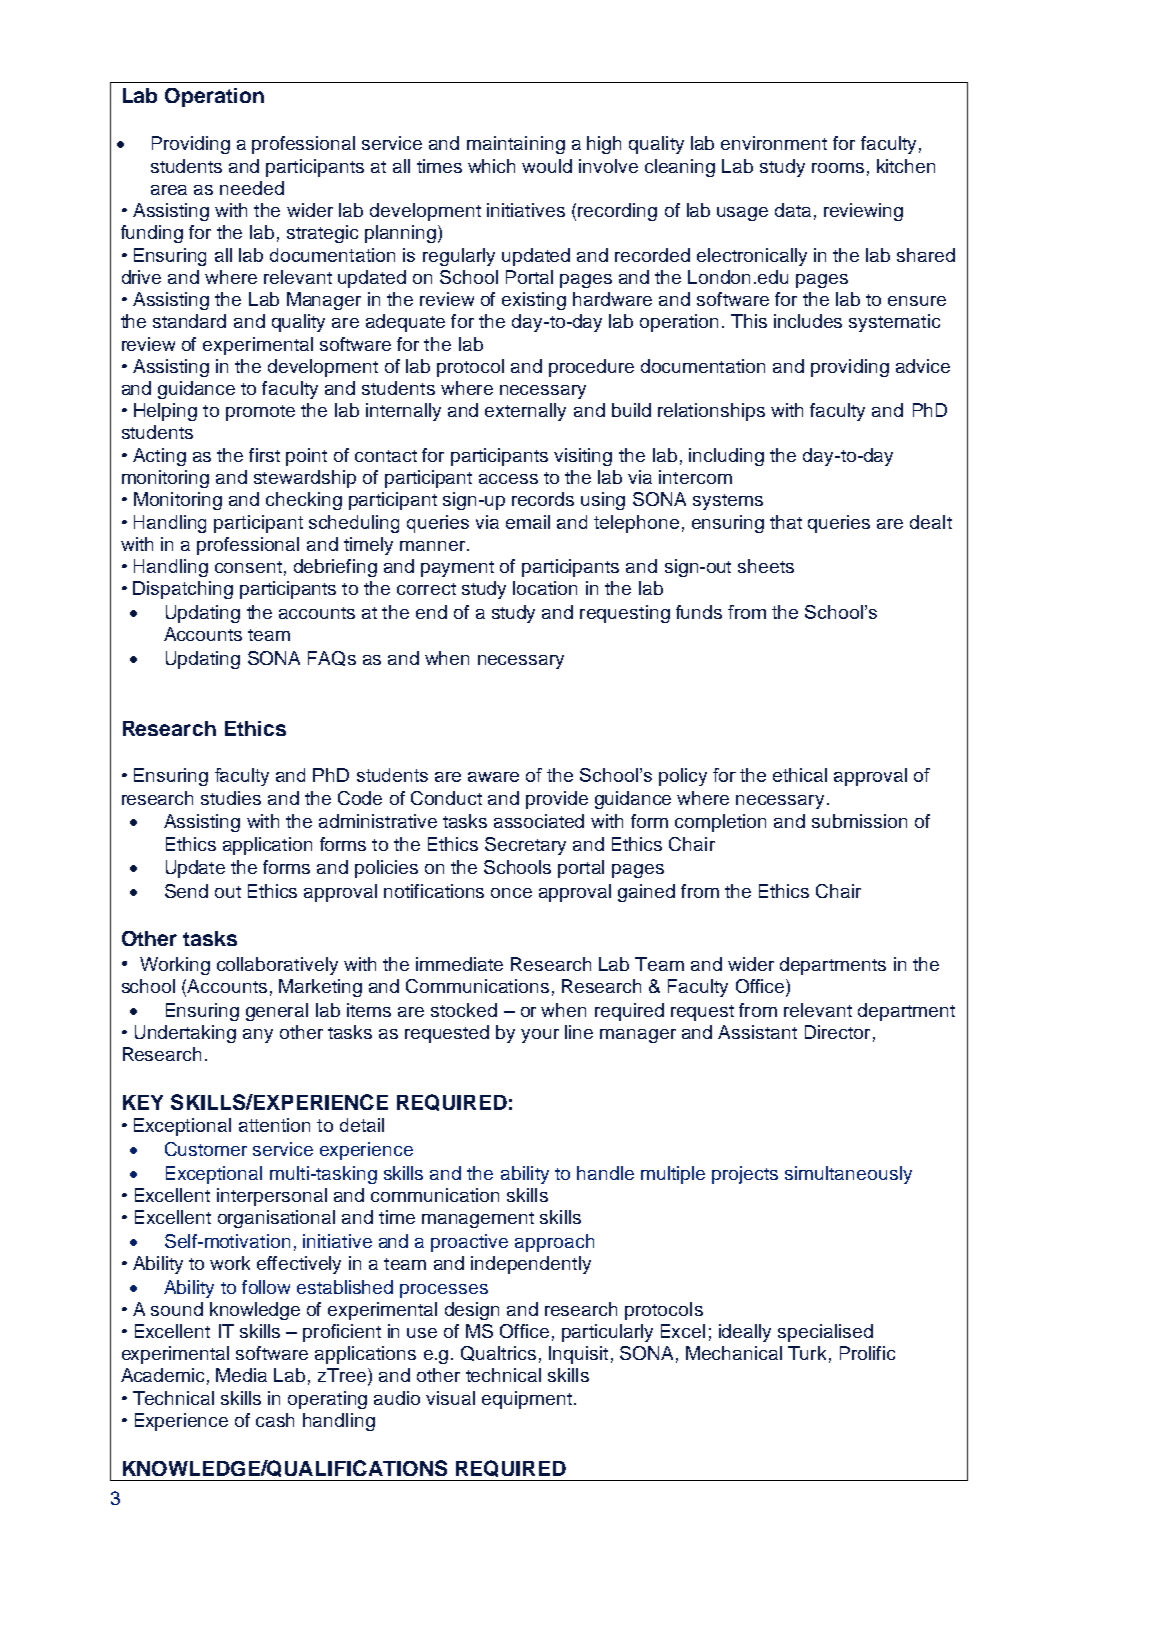 This screenshot has width=1151, height=1629. Describe the element at coordinates (838, 168) in the screenshot. I see `rooms` at that location.
